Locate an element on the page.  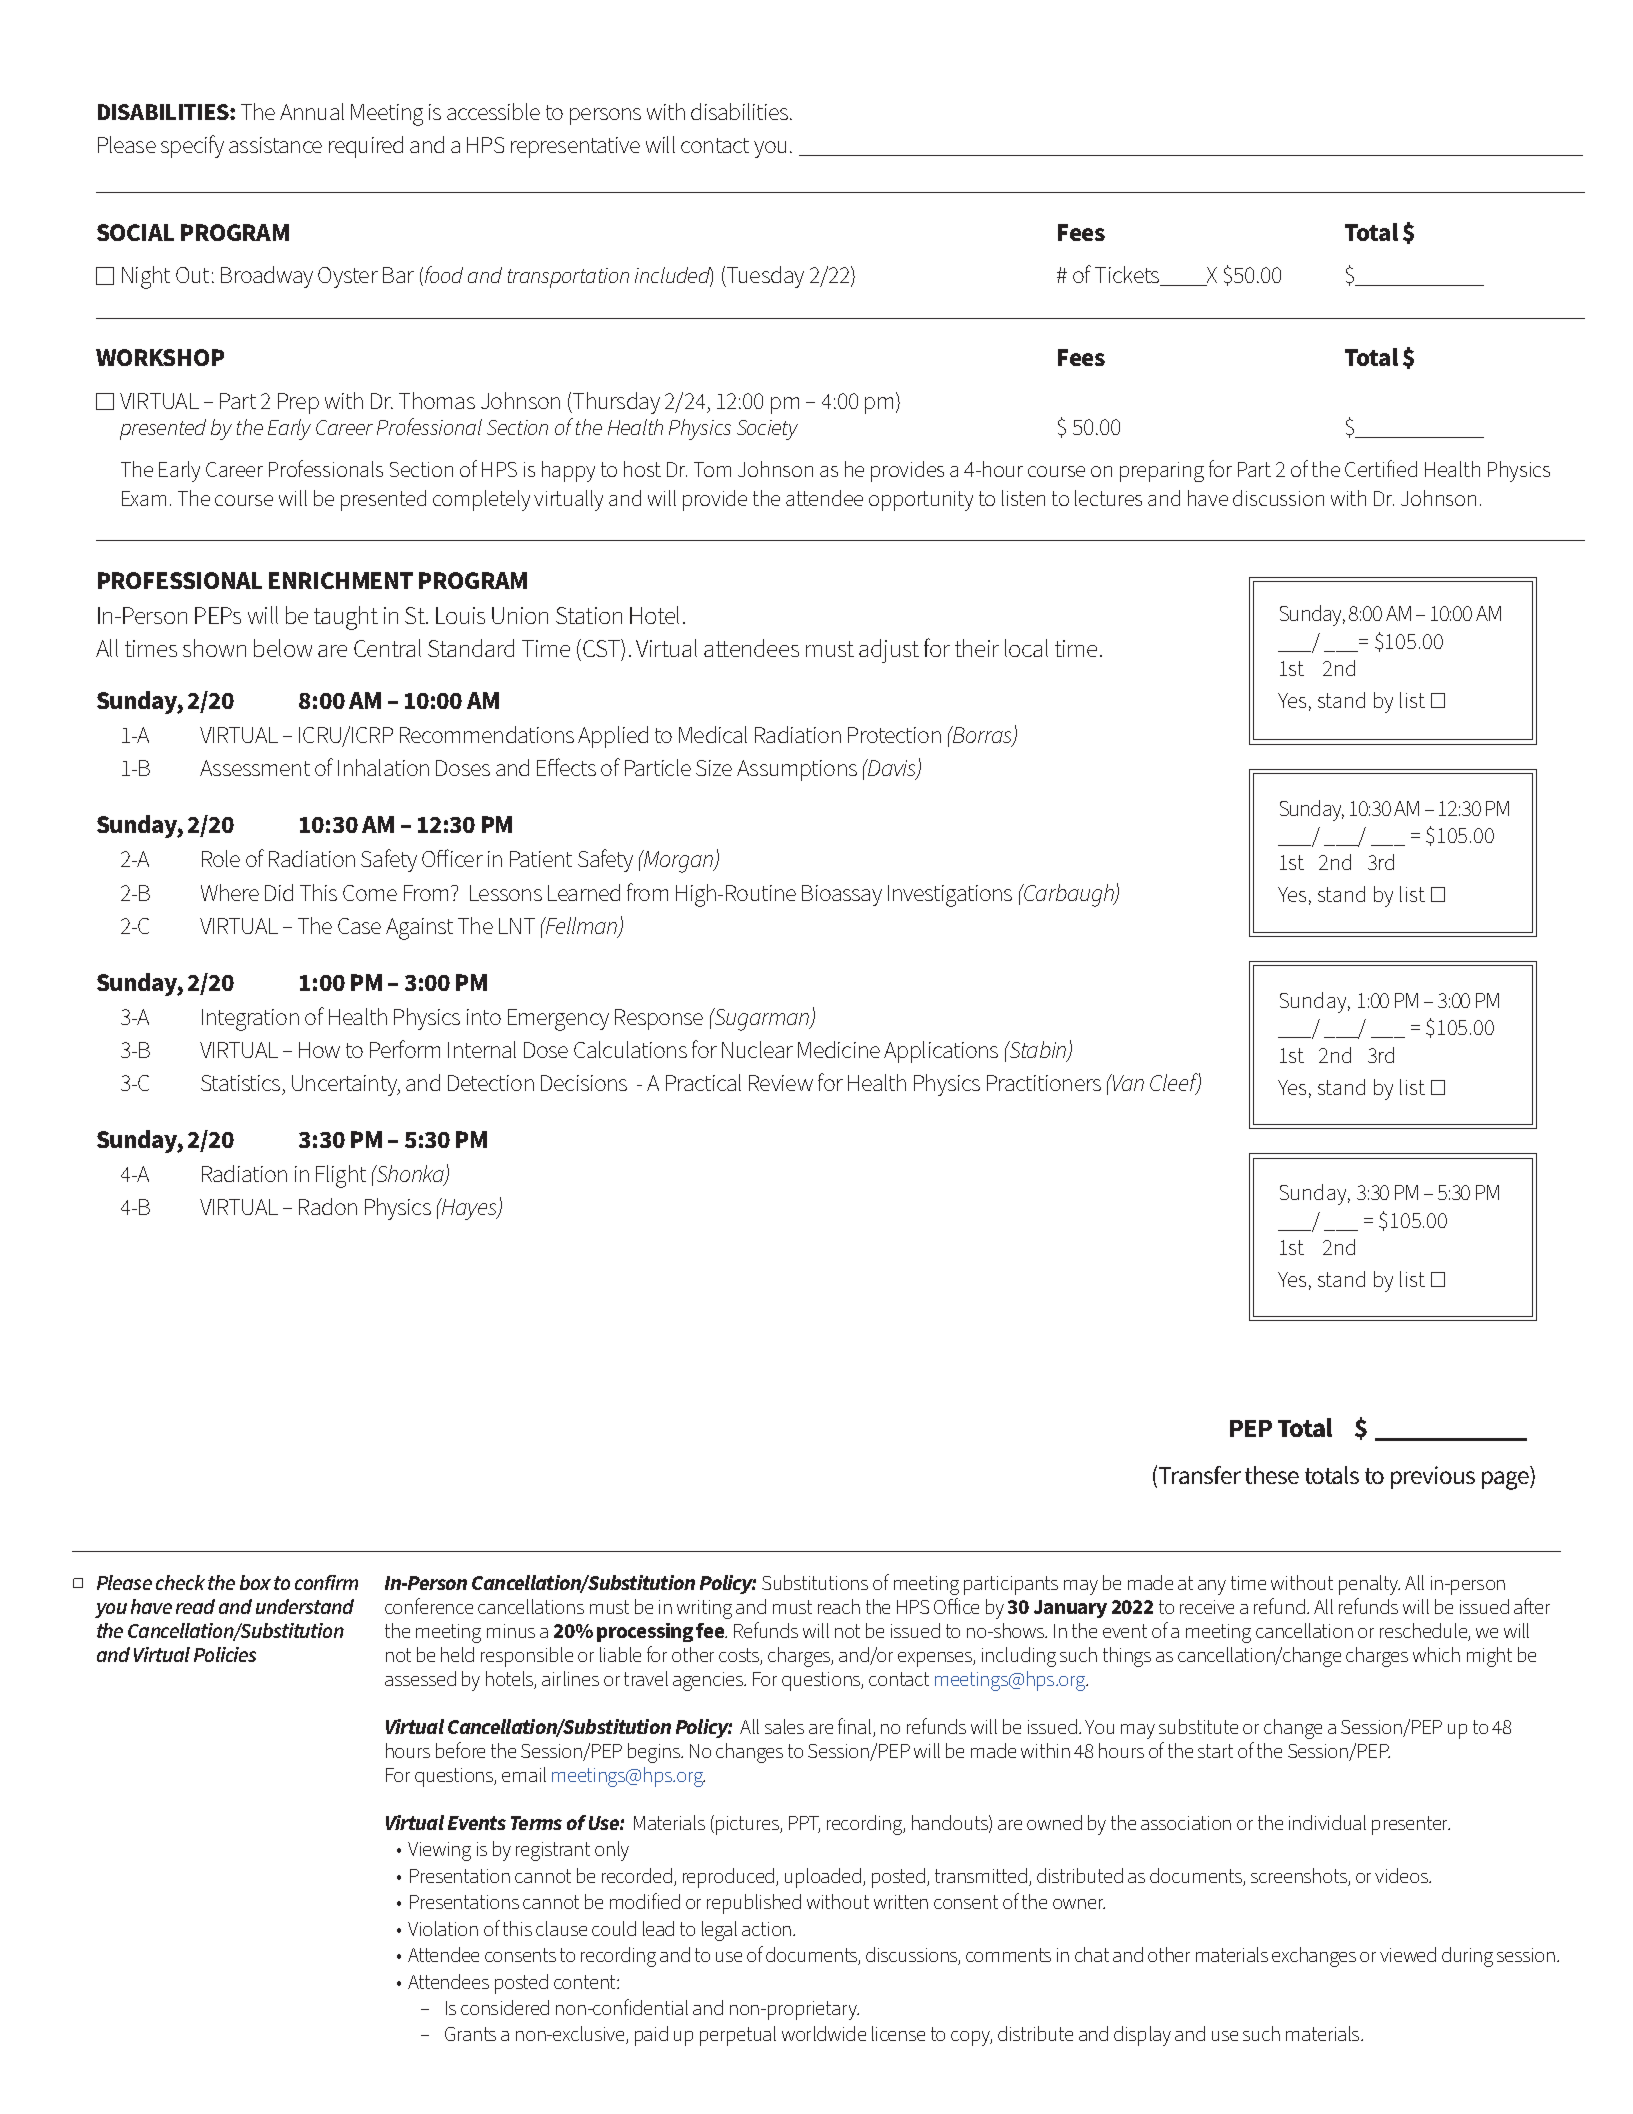
assistance is located at coordinates (275, 145).
